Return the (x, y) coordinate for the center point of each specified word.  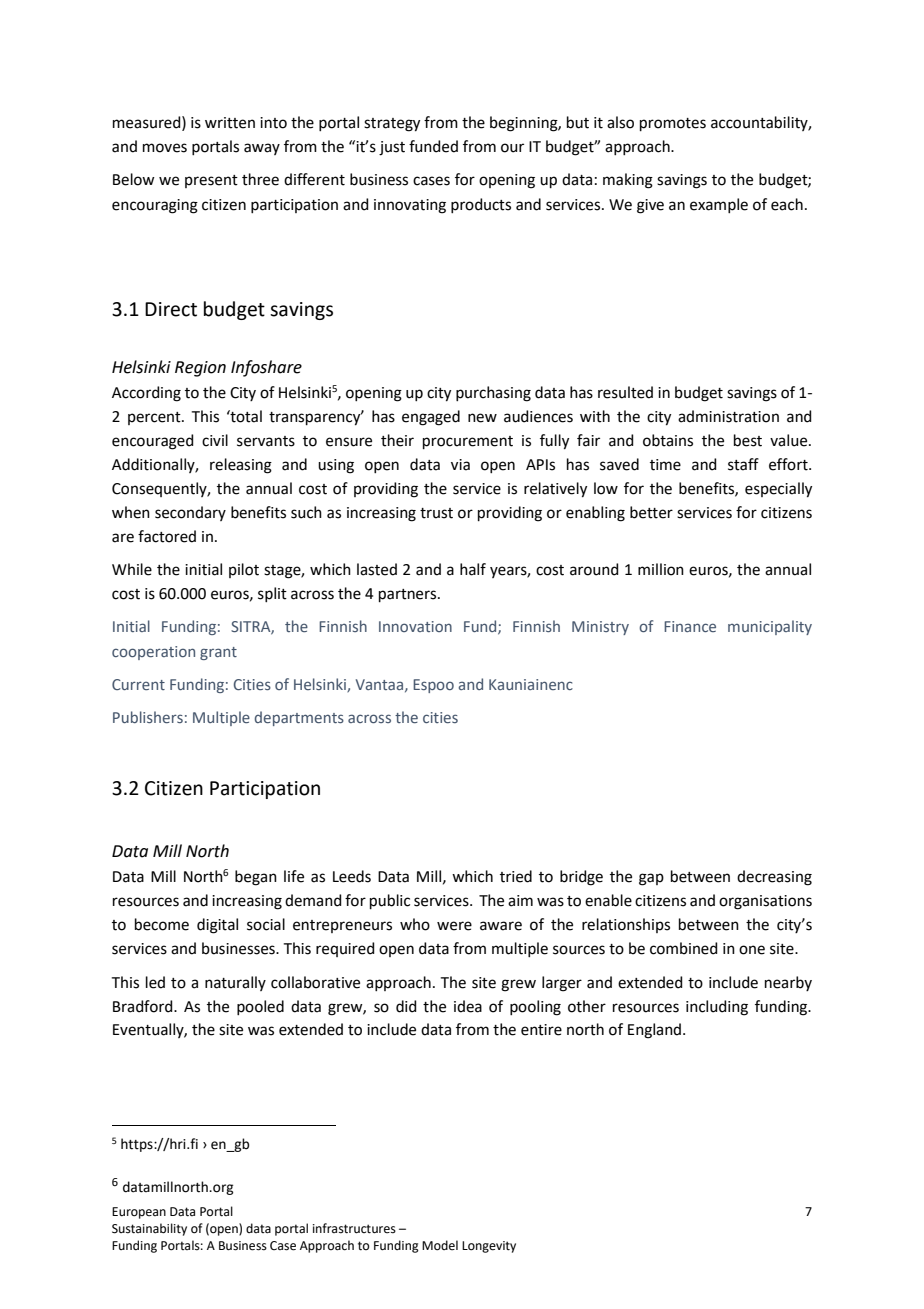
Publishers (148, 717)
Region (200, 369)
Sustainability (149, 1229)
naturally (235, 983)
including (717, 1008)
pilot (244, 570)
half (473, 569)
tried (516, 876)
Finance (690, 626)
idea (468, 1006)
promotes (673, 124)
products (481, 205)
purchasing (493, 394)
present (211, 181)
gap (651, 879)
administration (728, 416)
